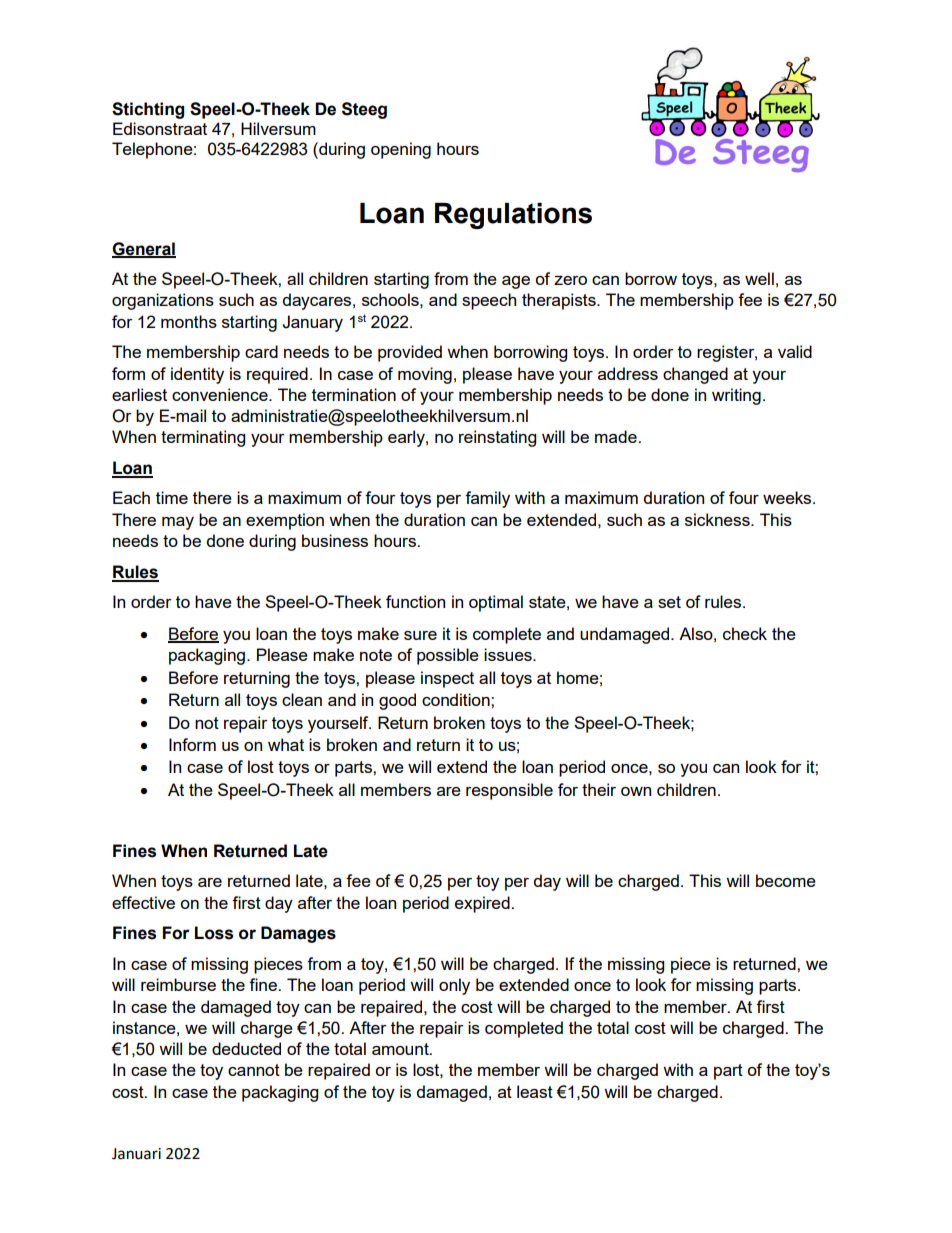 The image size is (952, 1233). What do you see at coordinates (286, 744) in the page?
I see `what` at bounding box center [286, 744].
